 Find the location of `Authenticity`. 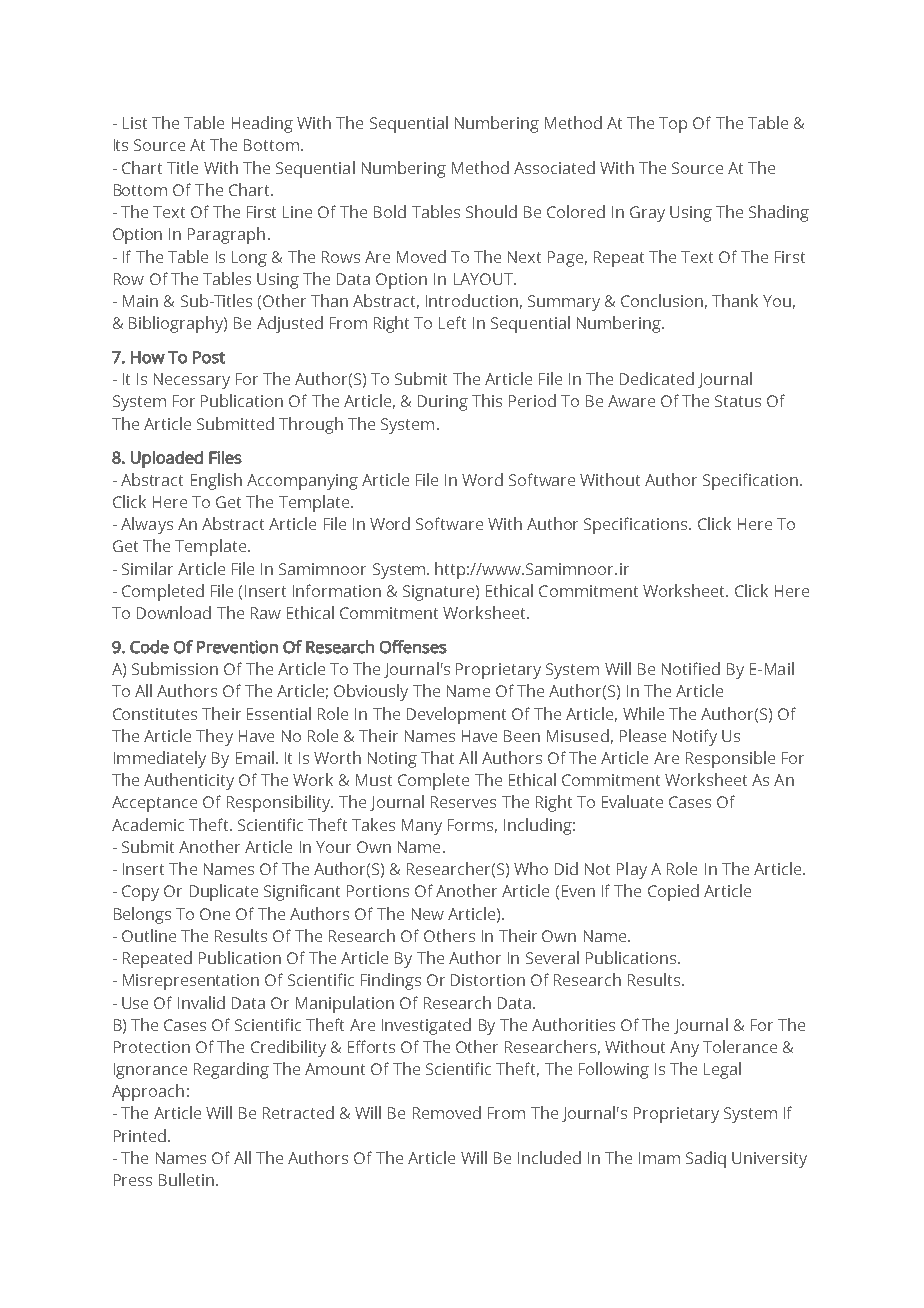

Authenticity is located at coordinates (189, 781).
